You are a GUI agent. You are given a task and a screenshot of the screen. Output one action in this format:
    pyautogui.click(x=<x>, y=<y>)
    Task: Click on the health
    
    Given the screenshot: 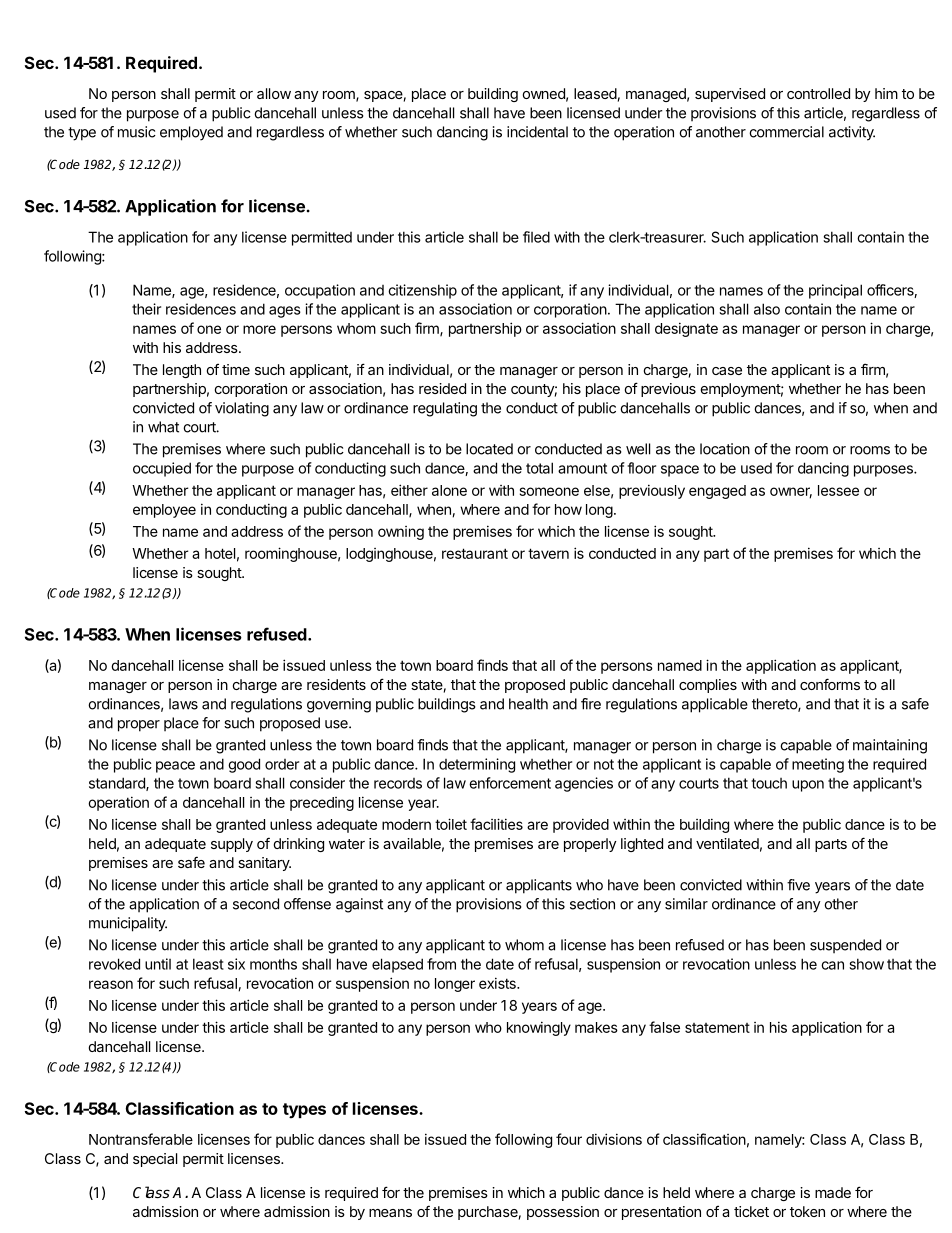 What is the action you would take?
    pyautogui.click(x=528, y=704)
